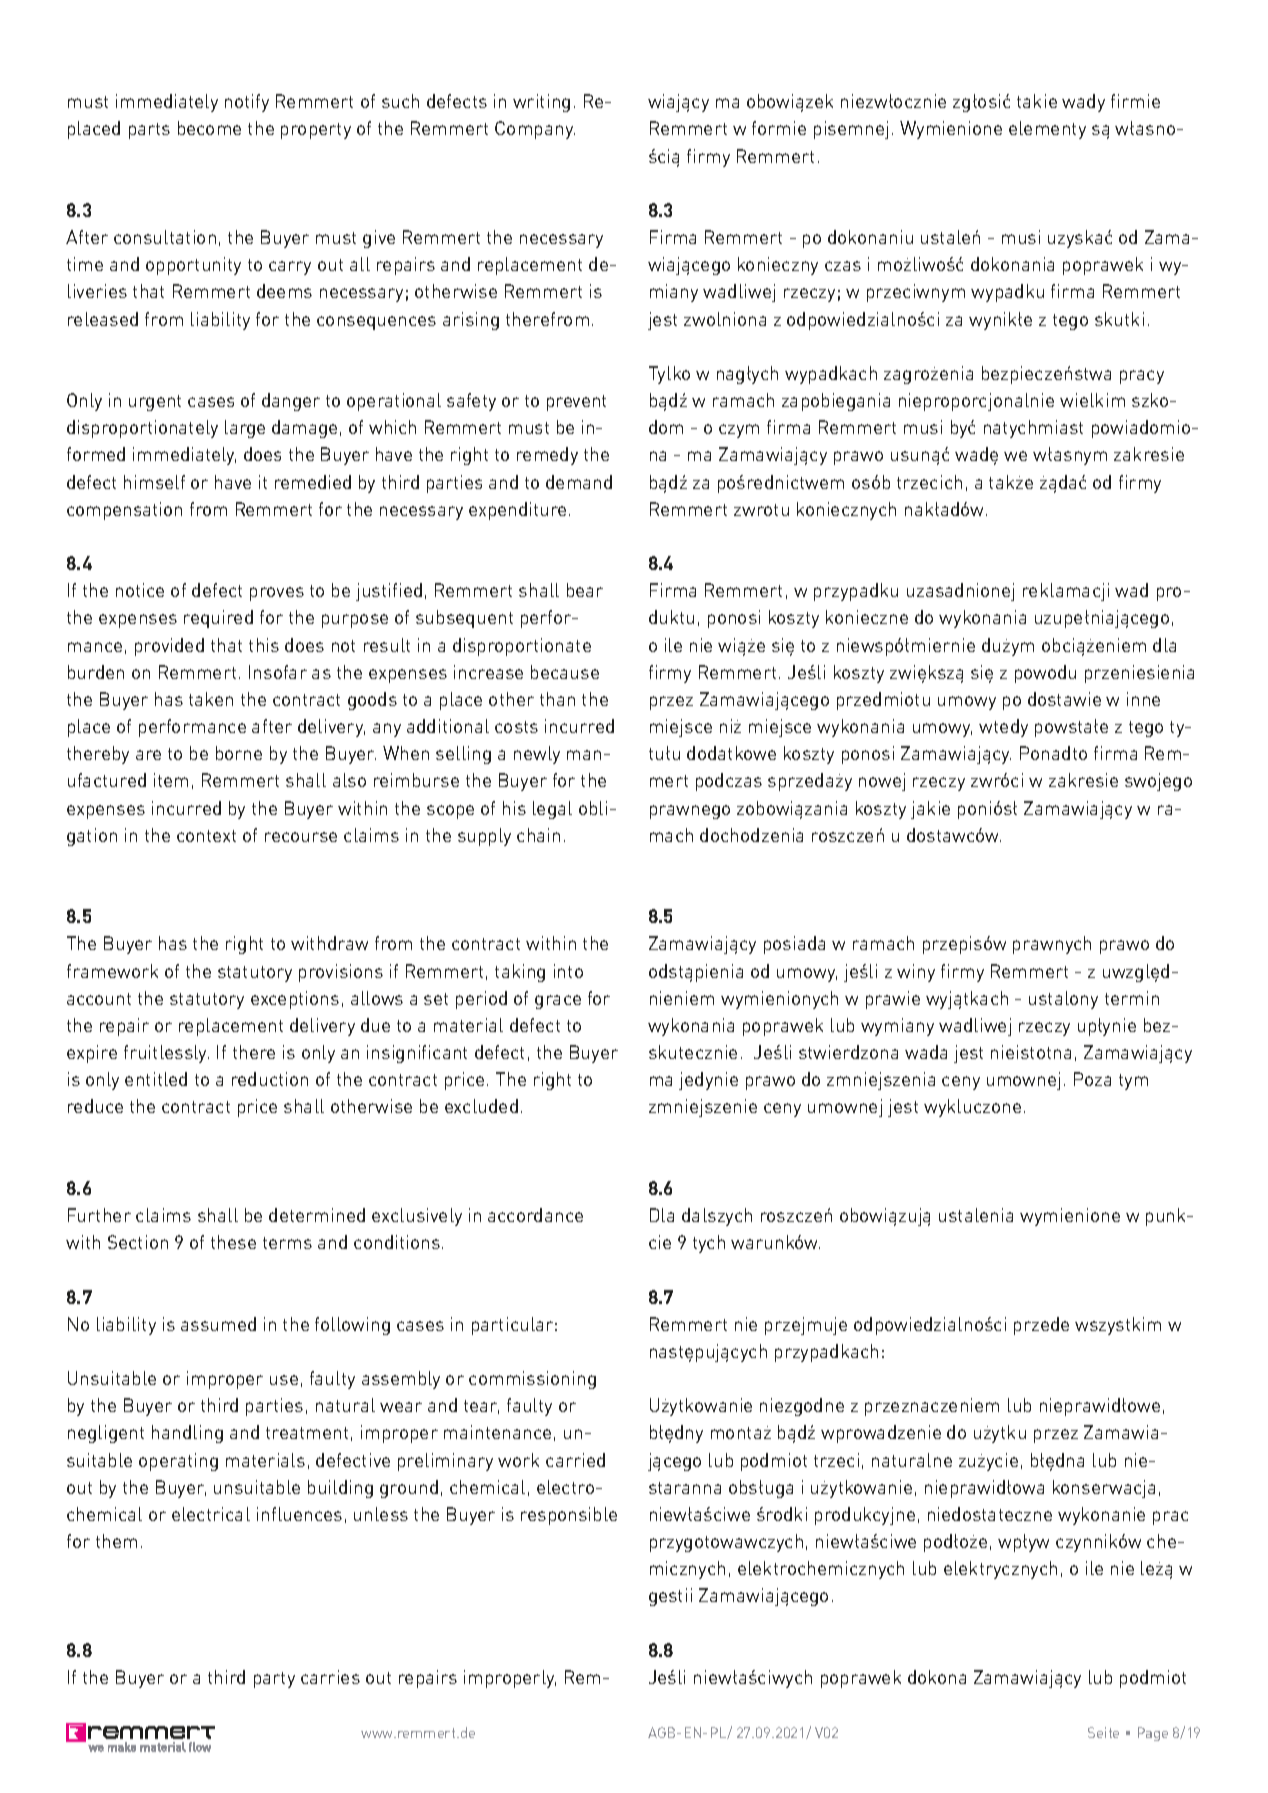  Describe the element at coordinates (1133, 1082) in the screenshot. I see `tym` at that location.
